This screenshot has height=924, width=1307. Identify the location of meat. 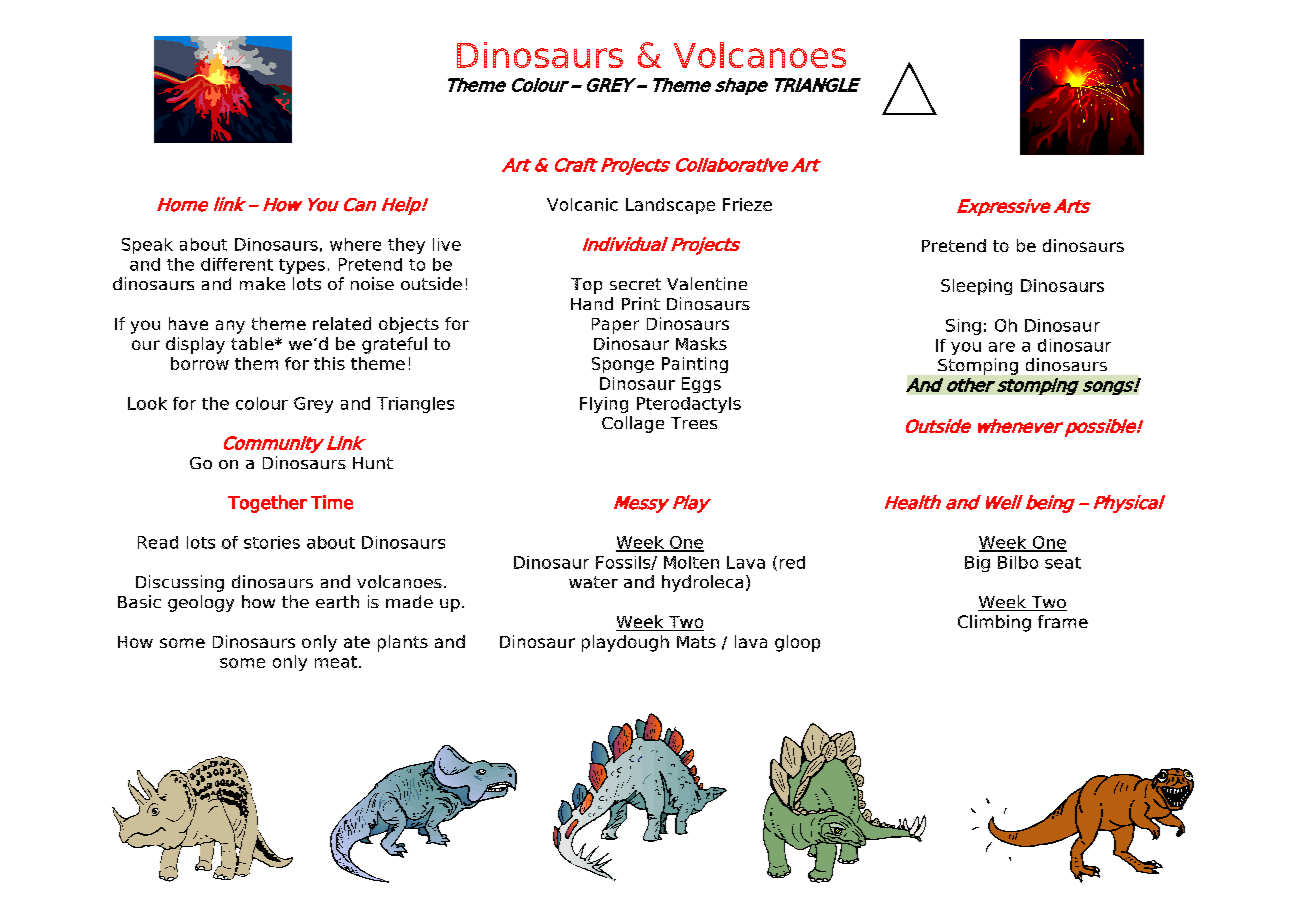
(337, 662).
